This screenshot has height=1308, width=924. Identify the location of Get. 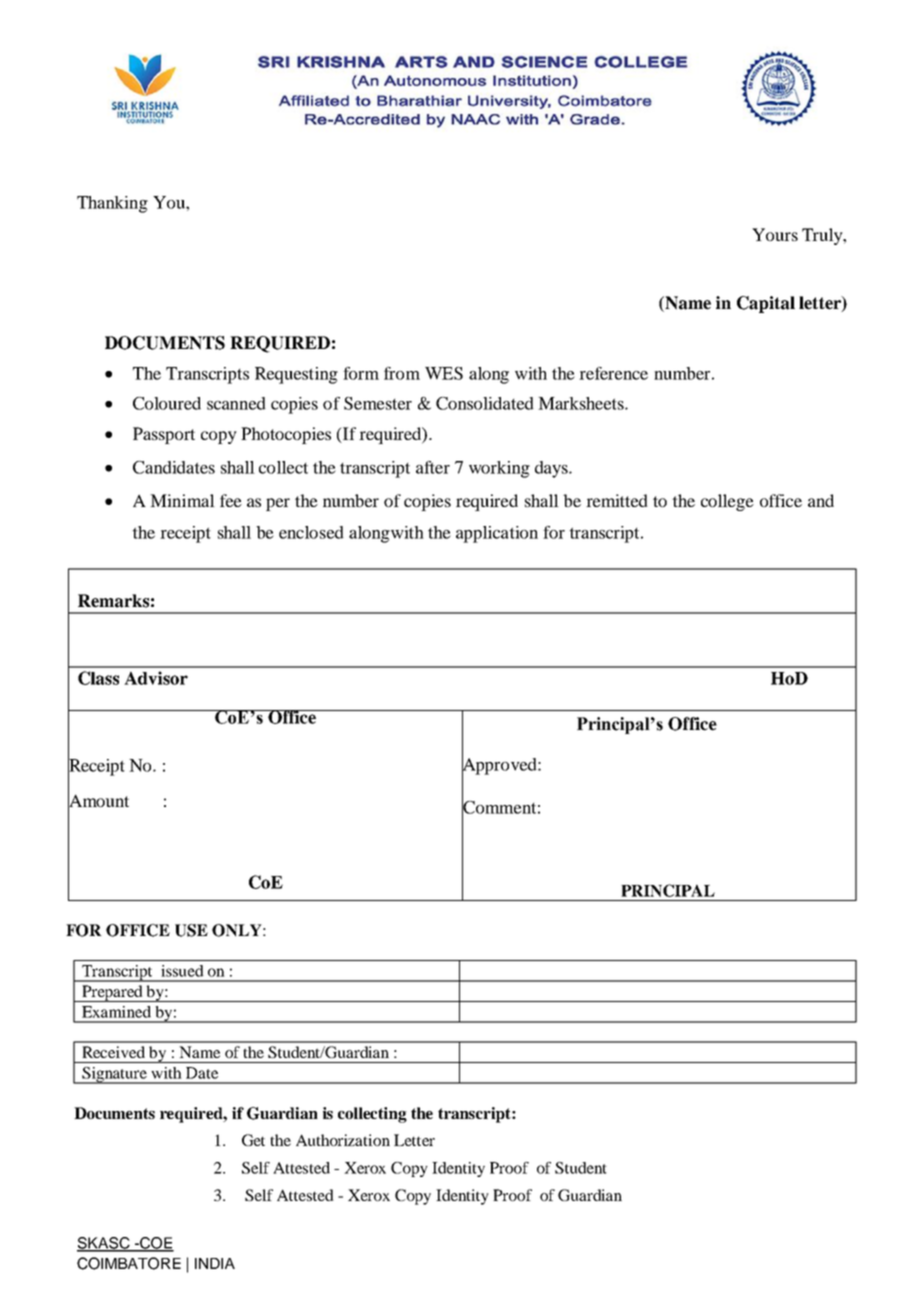
(253, 1140).
